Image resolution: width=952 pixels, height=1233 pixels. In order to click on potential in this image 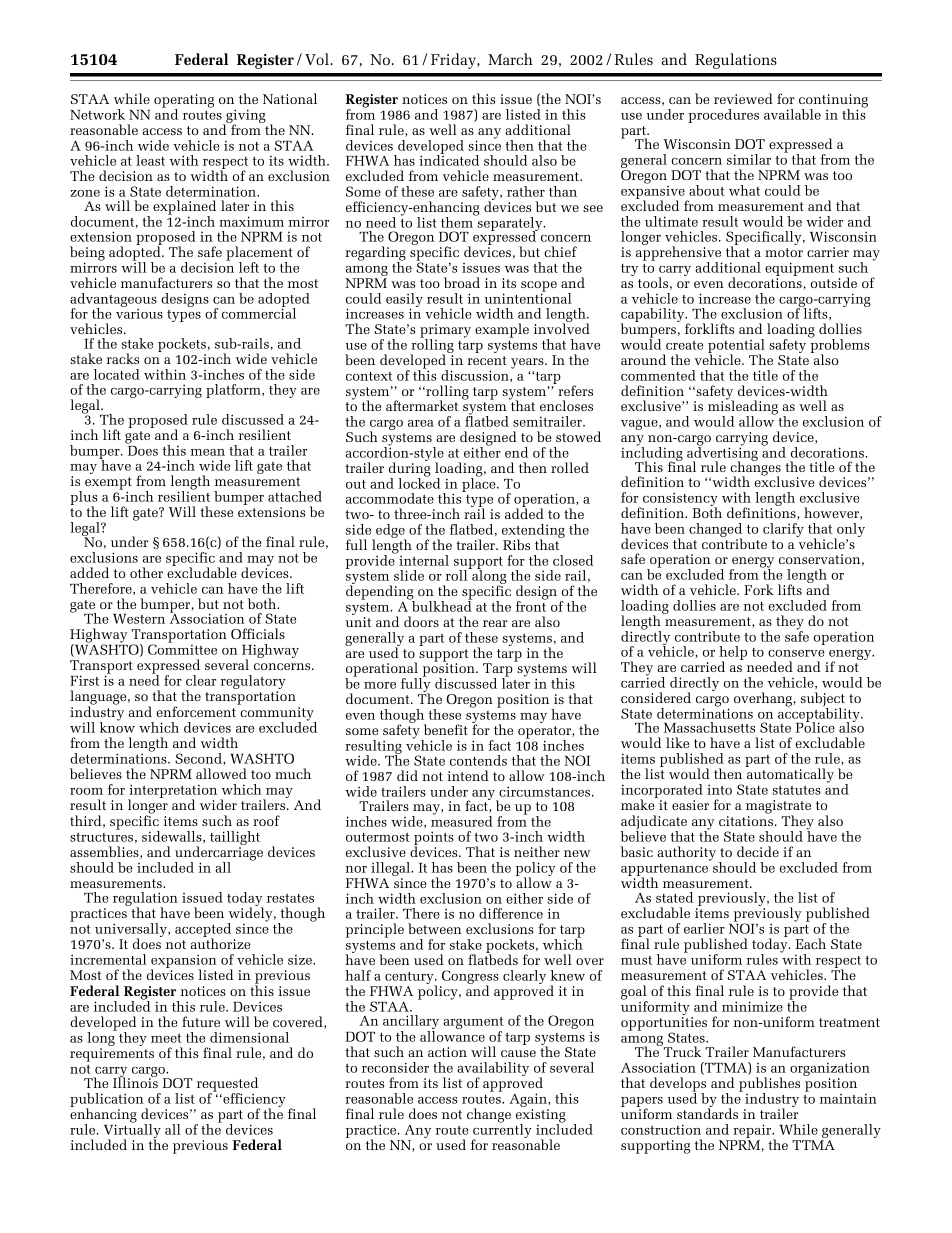, I will do `click(736, 347)`.
